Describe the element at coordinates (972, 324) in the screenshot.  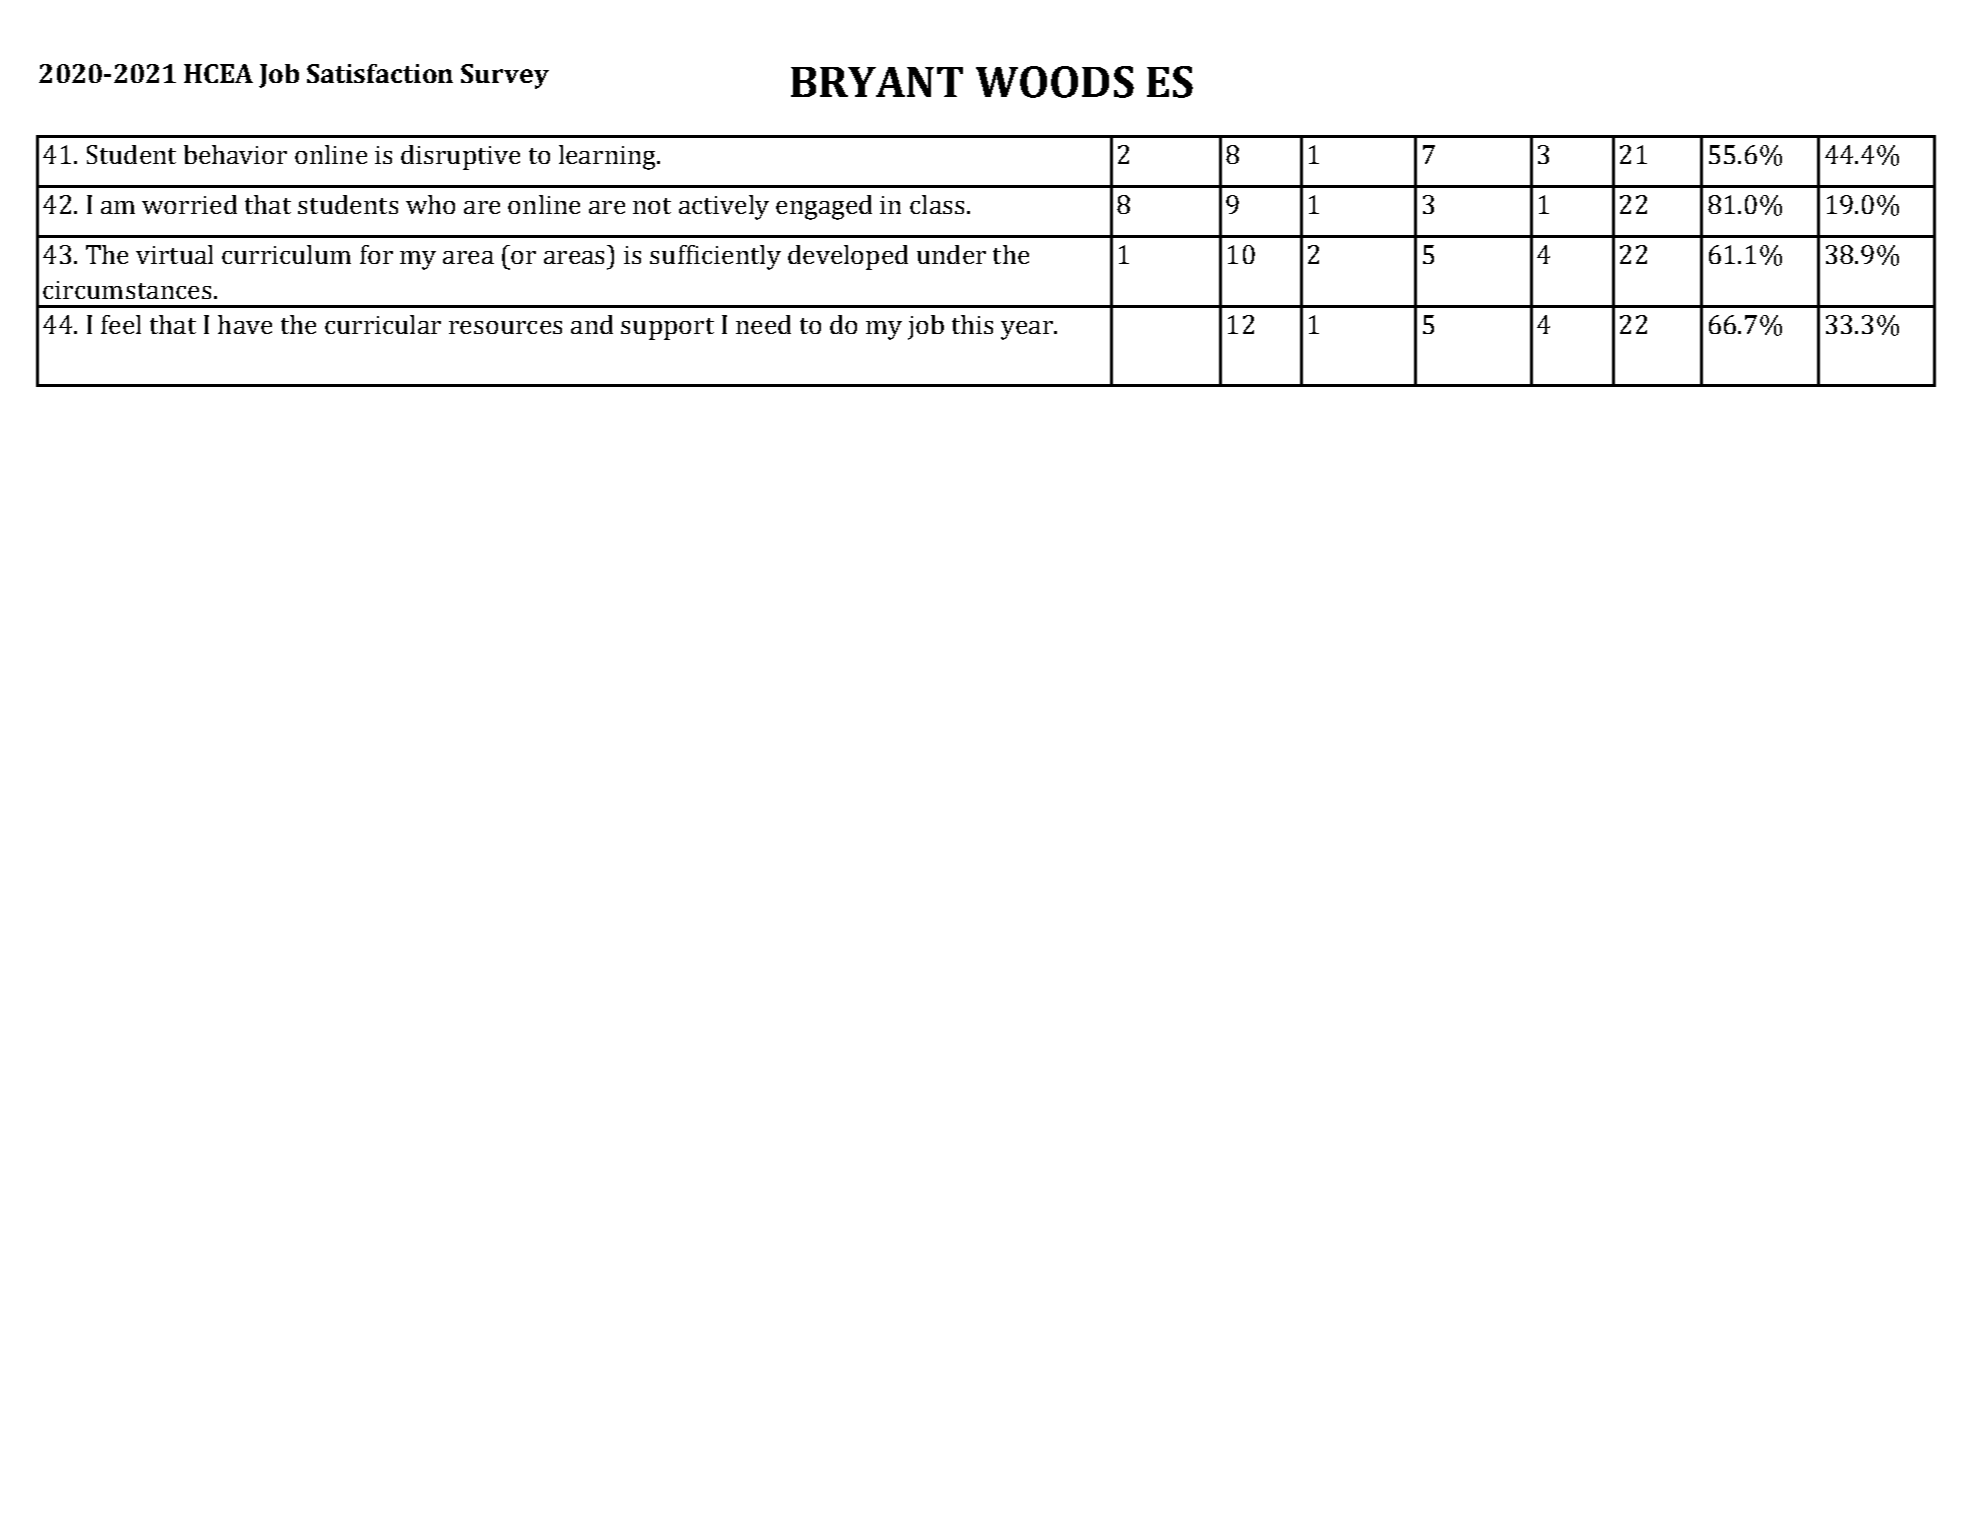
I see `this` at that location.
